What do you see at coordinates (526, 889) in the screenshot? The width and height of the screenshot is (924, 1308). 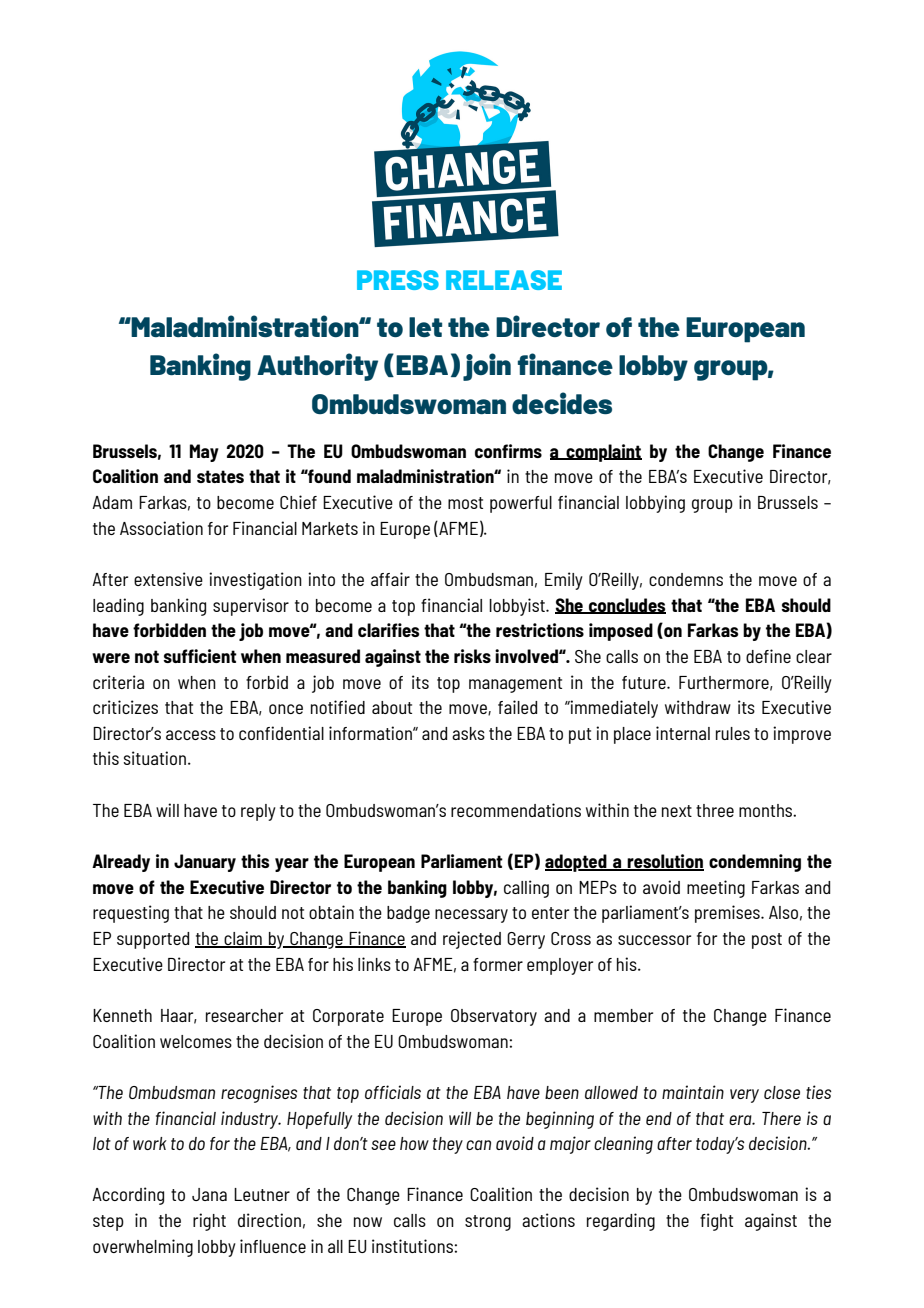 I see `calling` at bounding box center [526, 889].
